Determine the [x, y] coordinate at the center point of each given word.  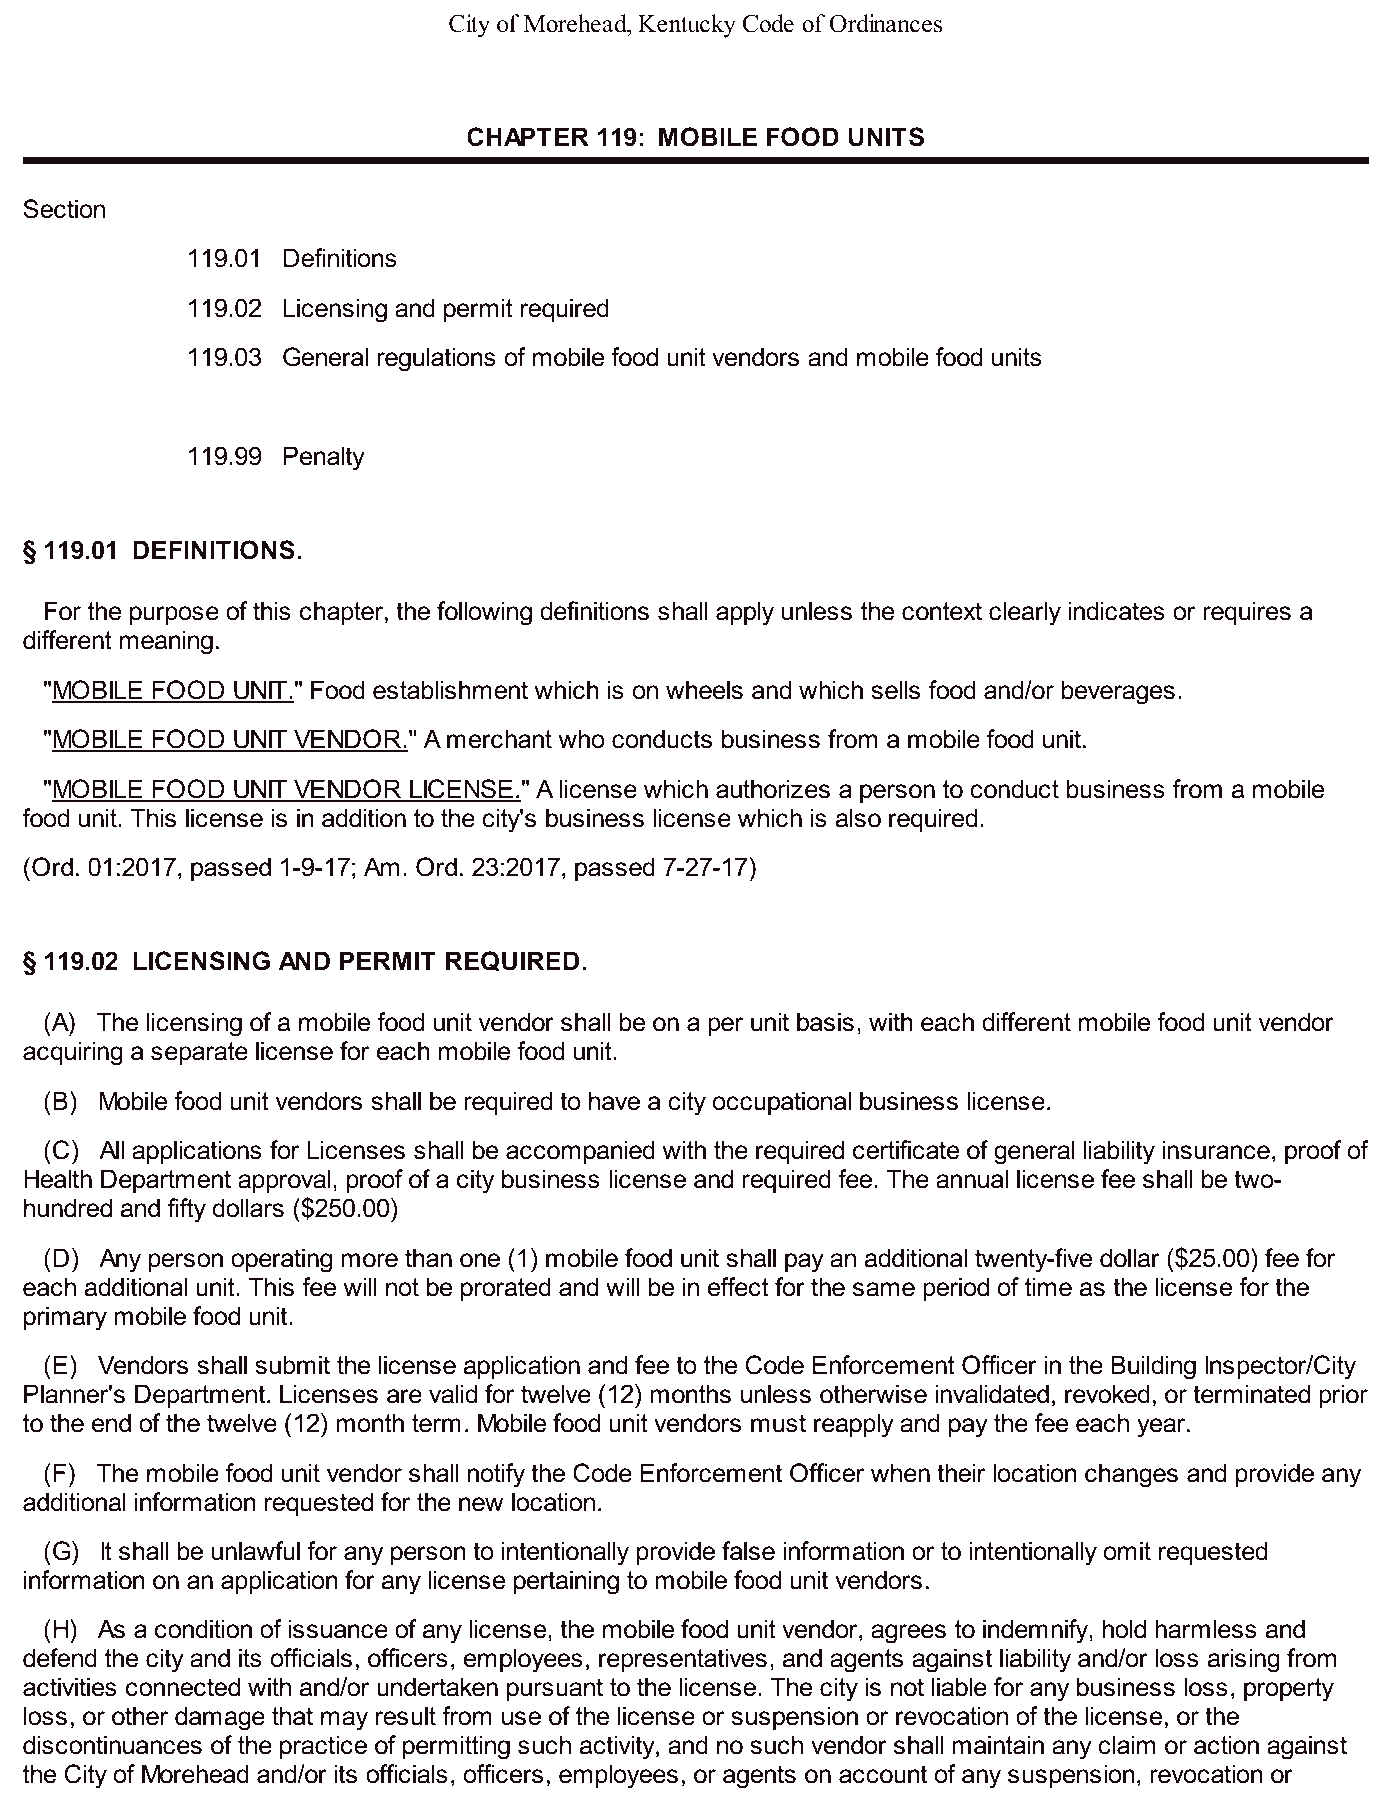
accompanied [580, 1152]
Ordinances [886, 23]
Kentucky [687, 26]
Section [64, 209]
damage [220, 1718]
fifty [187, 1210]
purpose [174, 615]
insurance [1216, 1150]
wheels [704, 690]
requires [1247, 613]
